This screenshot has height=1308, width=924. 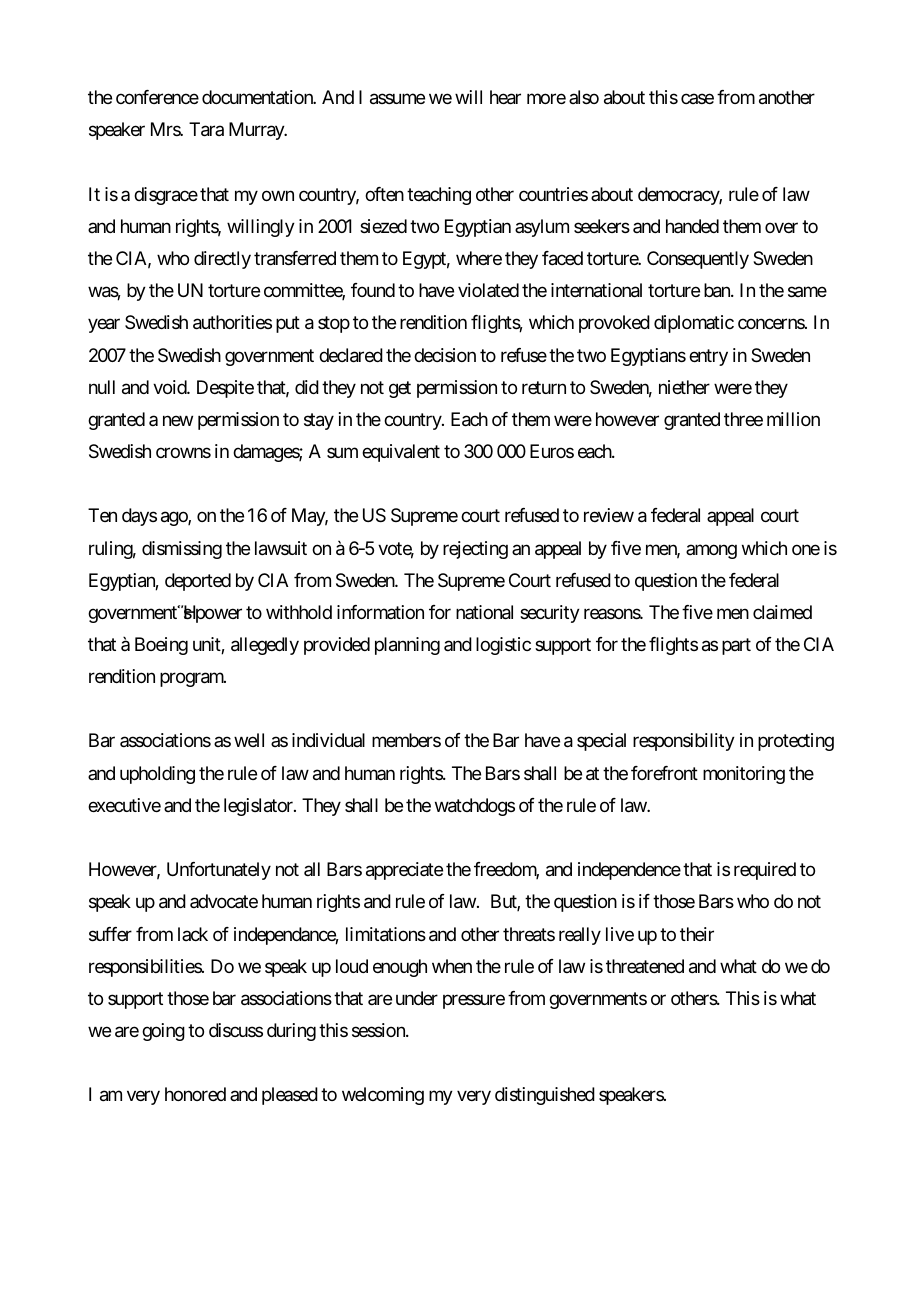 I want to click on niether, so click(x=684, y=387).
